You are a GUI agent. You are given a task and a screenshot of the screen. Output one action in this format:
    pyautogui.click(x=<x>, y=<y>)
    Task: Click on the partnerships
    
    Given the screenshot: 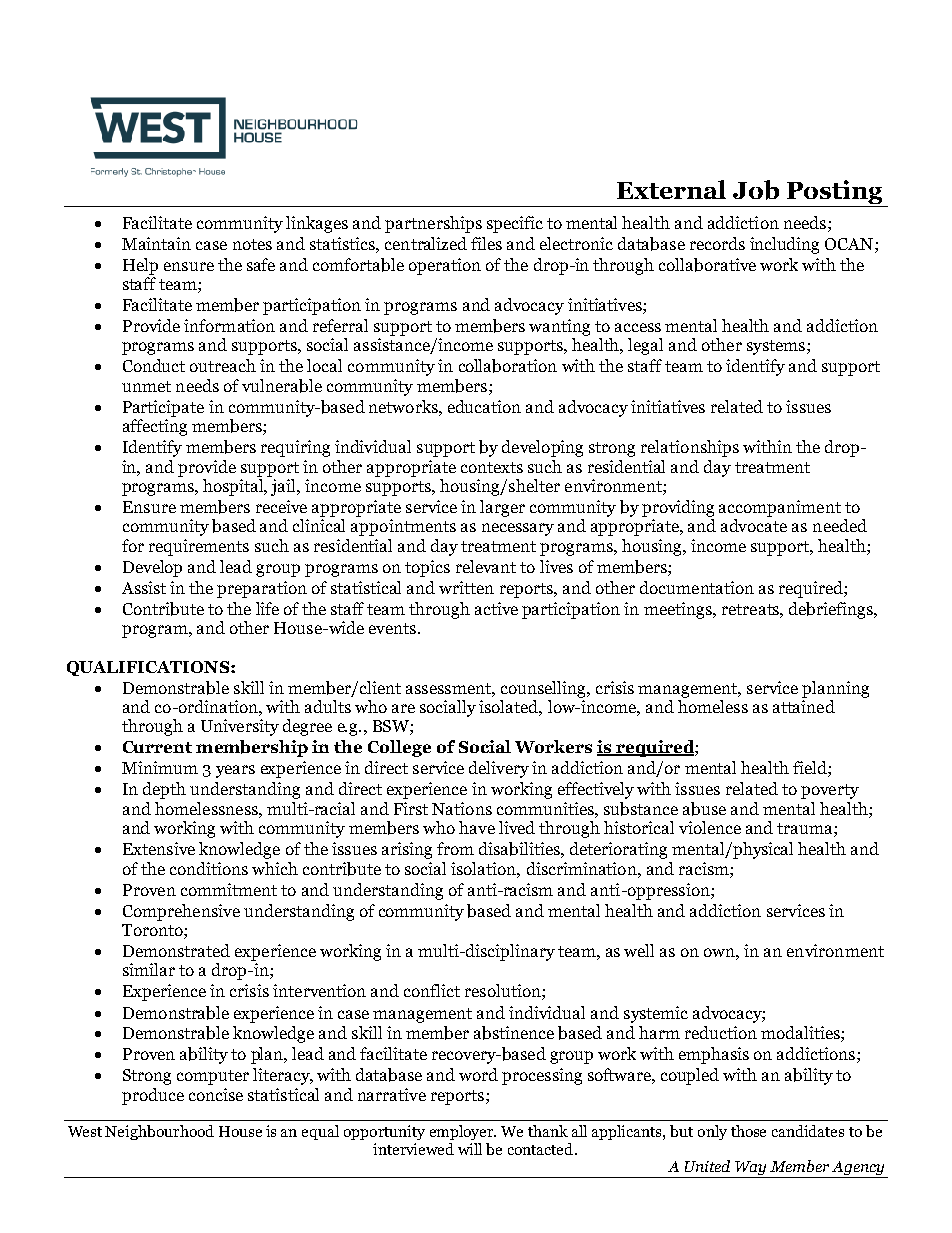 What is the action you would take?
    pyautogui.click(x=433, y=224)
